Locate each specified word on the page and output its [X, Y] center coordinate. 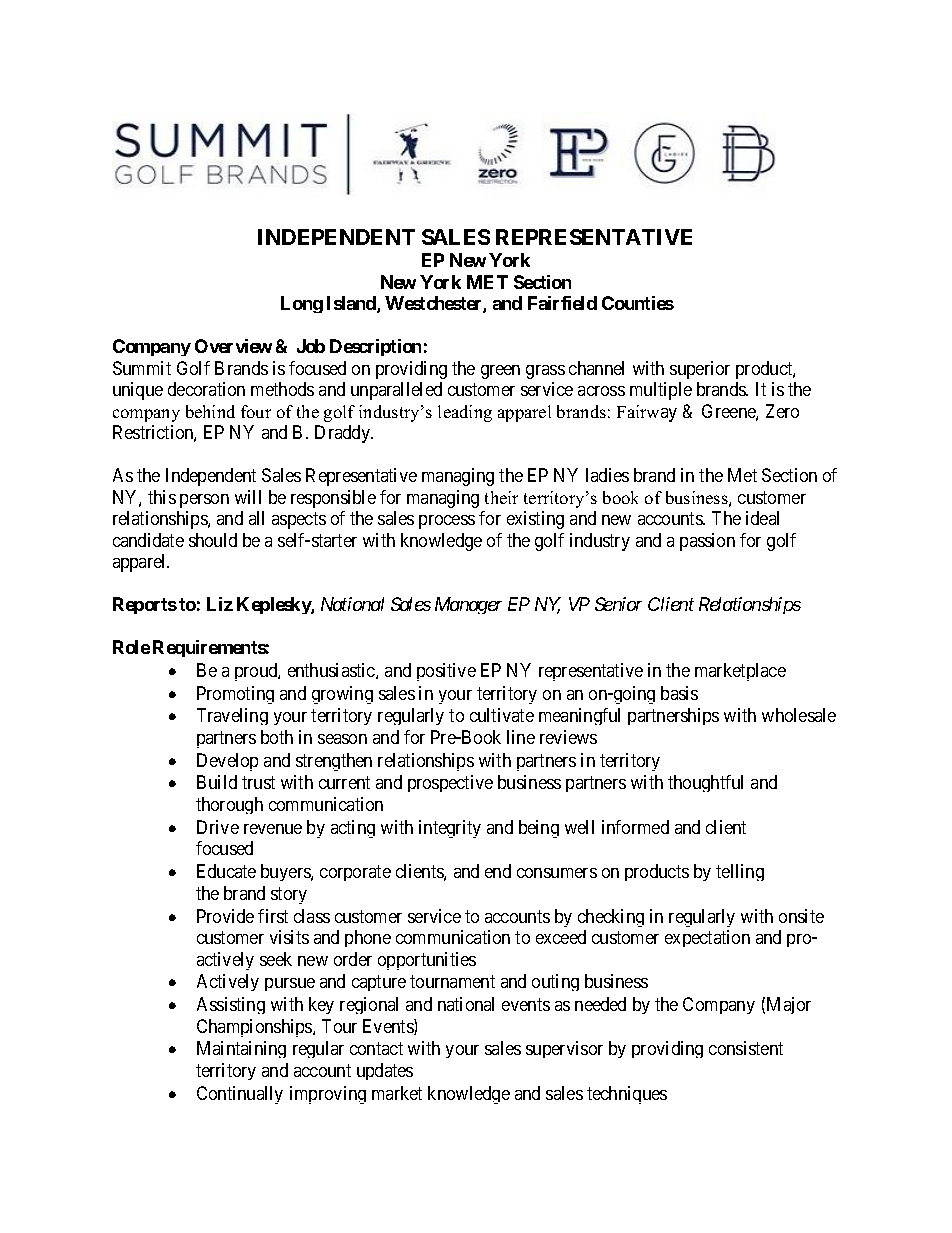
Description [375, 347]
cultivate [502, 715]
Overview [233, 346]
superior [700, 370]
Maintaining [241, 1049]
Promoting [235, 695]
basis [679, 693]
